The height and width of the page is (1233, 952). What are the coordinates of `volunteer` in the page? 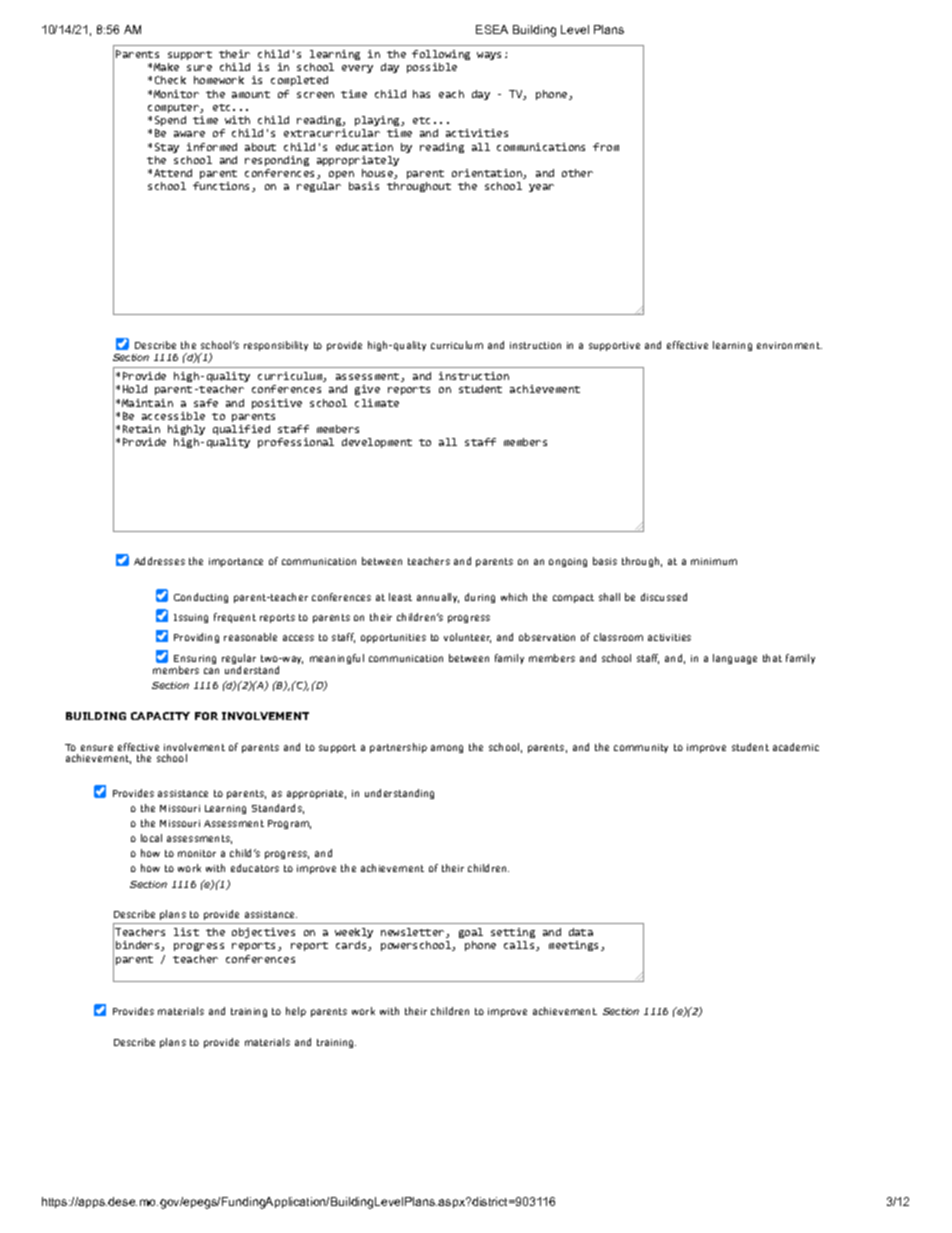 It's located at (467, 638).
